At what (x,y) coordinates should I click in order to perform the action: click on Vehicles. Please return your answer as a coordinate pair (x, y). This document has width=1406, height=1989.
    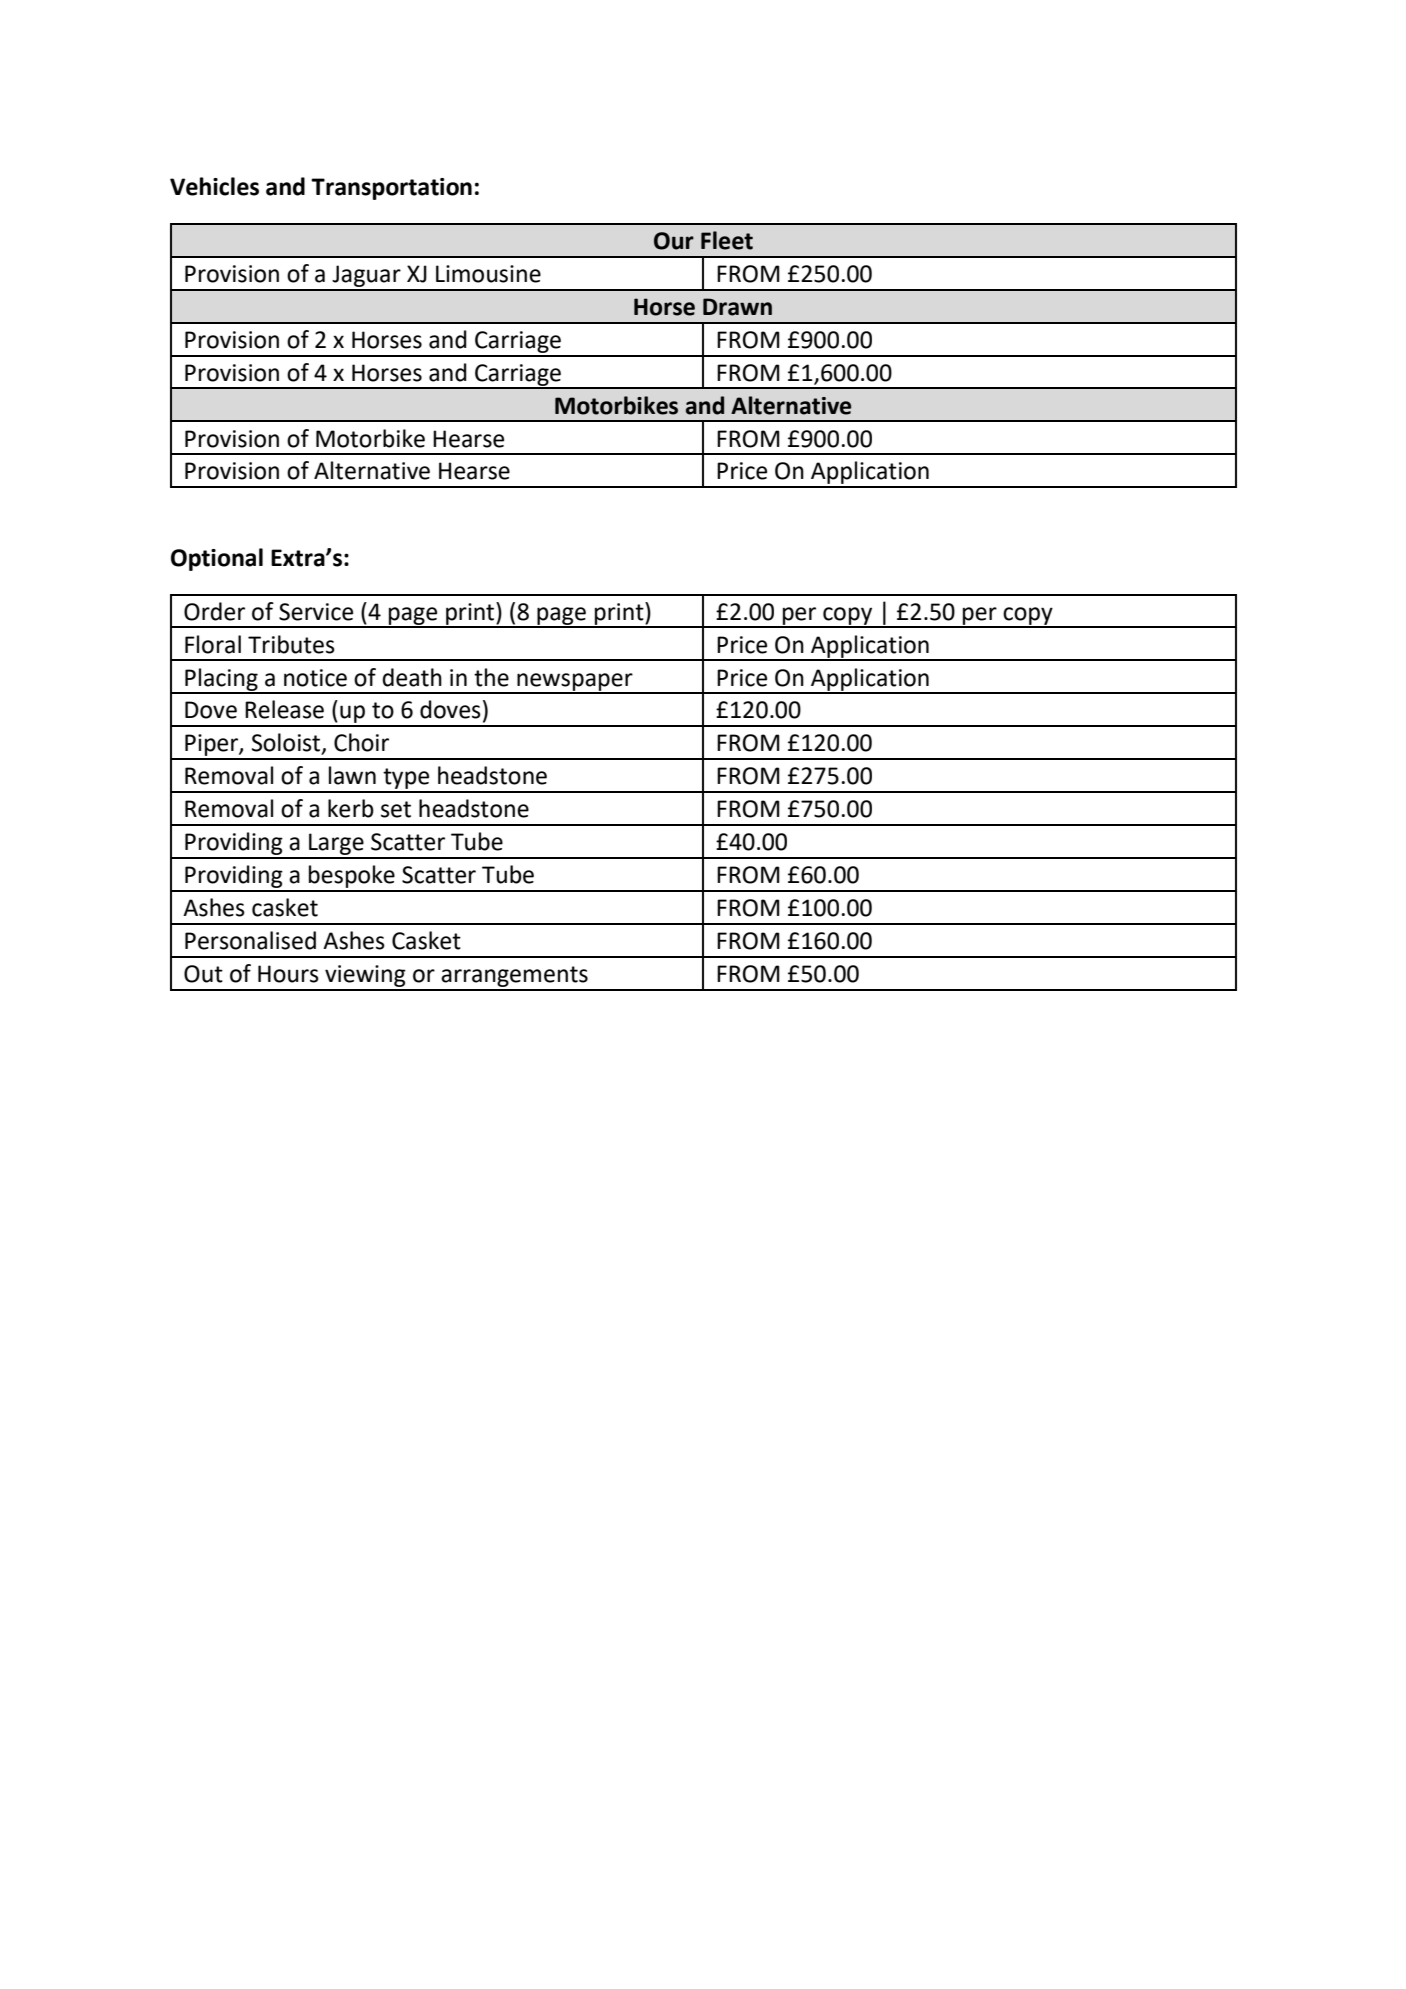
    Looking at the image, I should click on (214, 186).
